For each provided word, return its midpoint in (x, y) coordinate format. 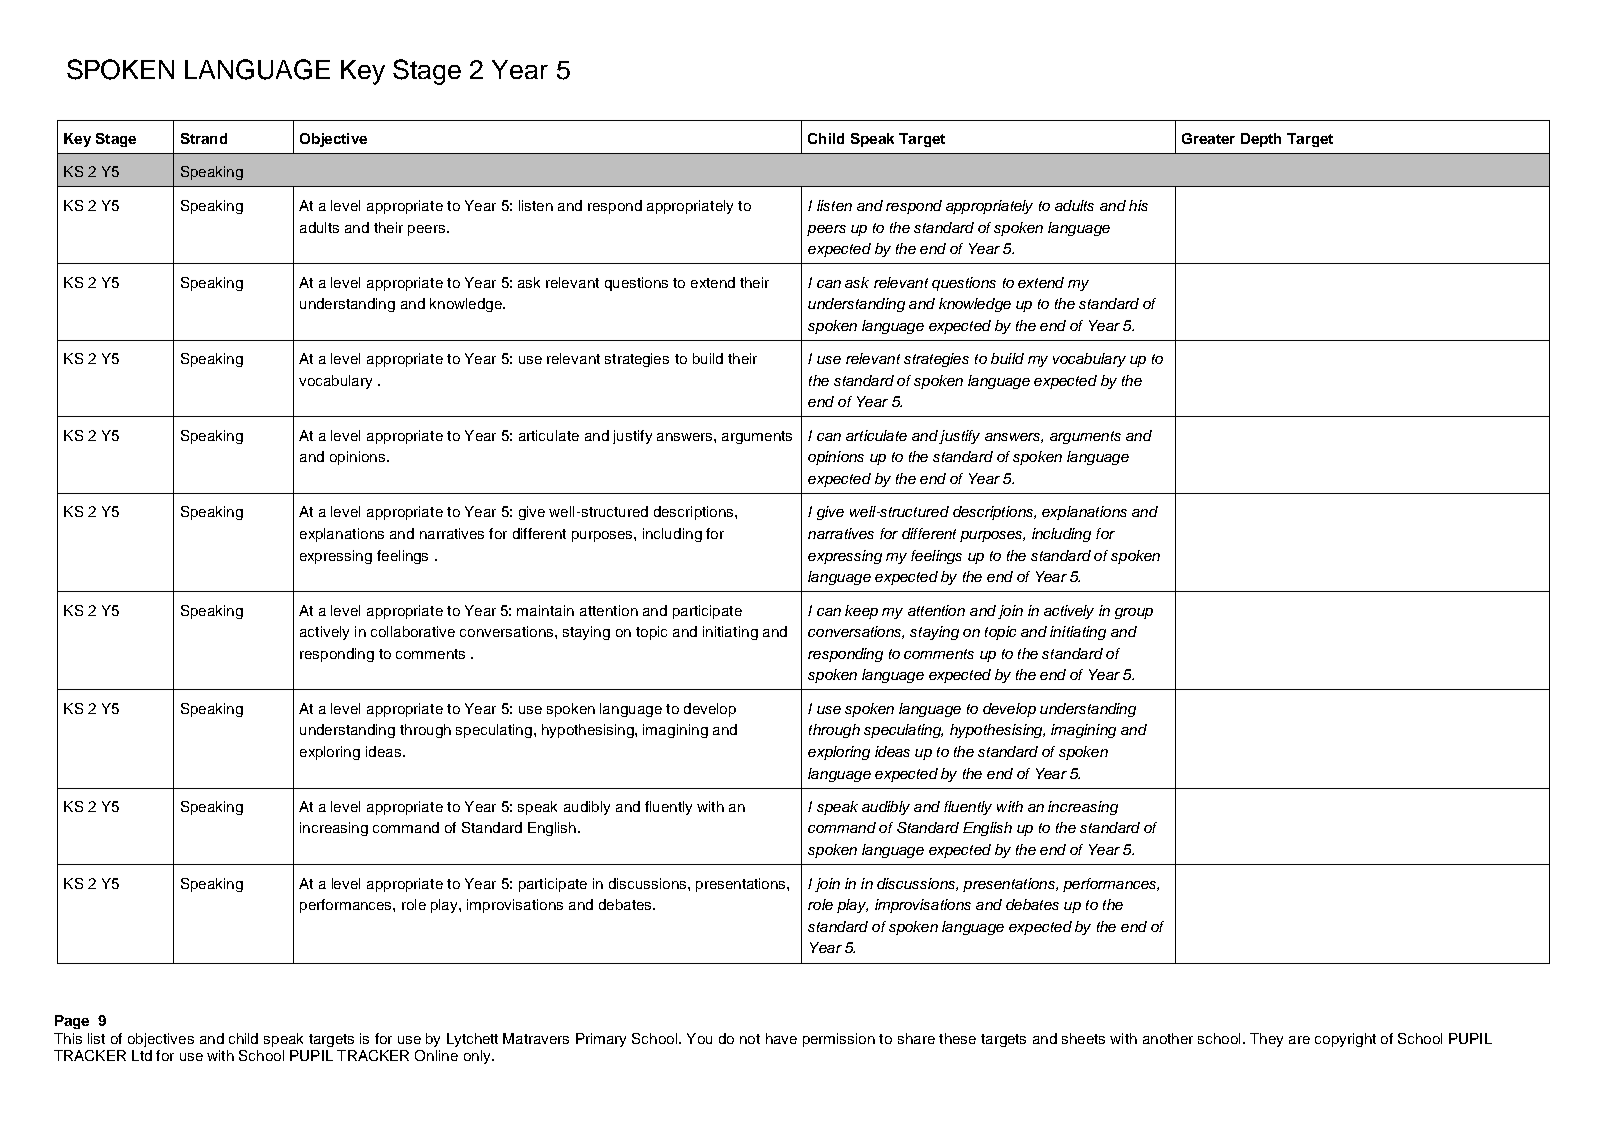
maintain (545, 610)
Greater (1208, 138)
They (1266, 1040)
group (1134, 613)
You (699, 1038)
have (781, 1038)
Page (72, 1022)
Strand (204, 138)
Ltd (142, 1055)
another (1168, 1038)
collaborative (413, 631)
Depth (1261, 140)
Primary (601, 1040)
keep (861, 612)
